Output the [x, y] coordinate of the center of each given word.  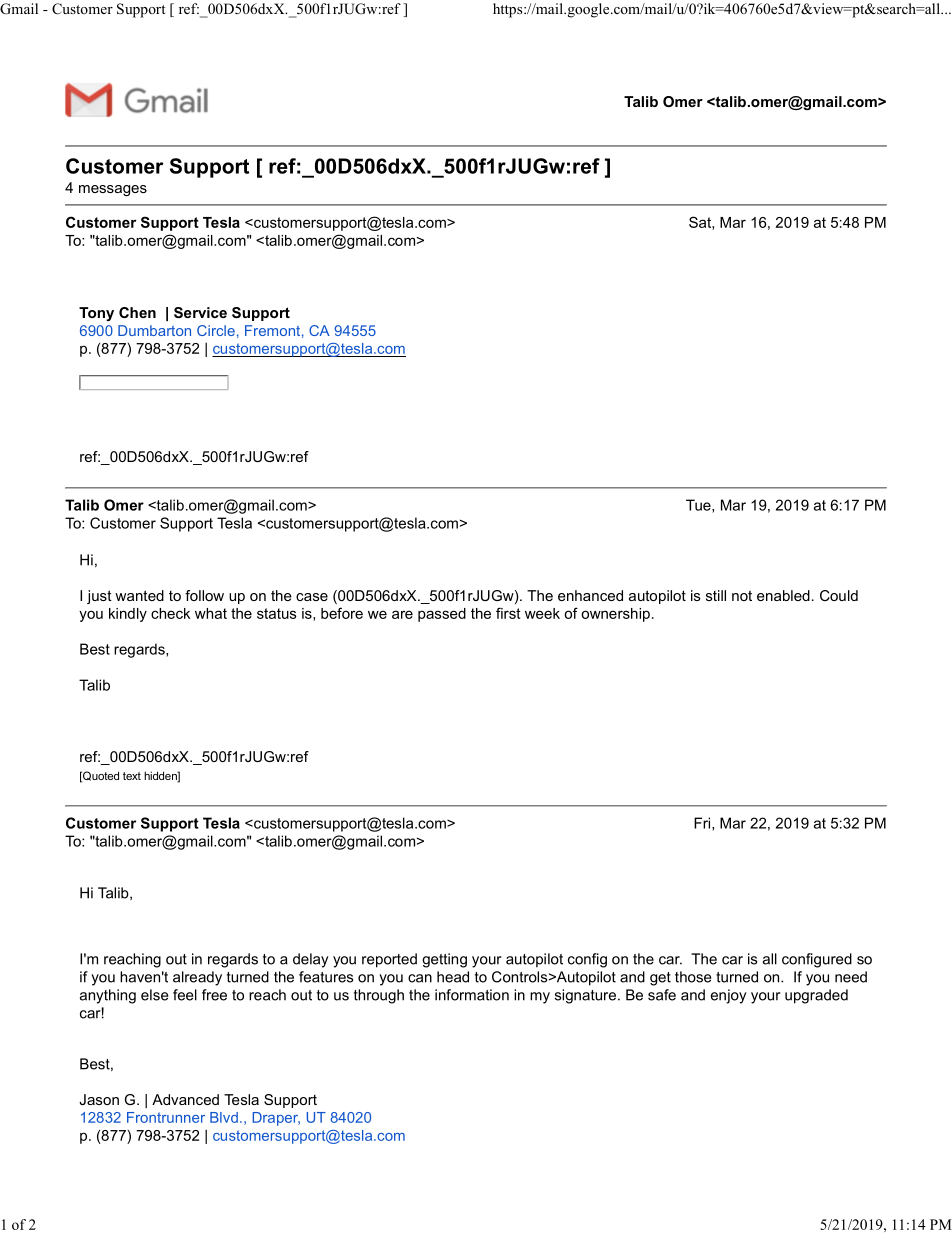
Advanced [185, 1099]
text [132, 776]
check [170, 613]
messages [113, 190]
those [693, 977]
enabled [783, 595]
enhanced [590, 595]
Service [200, 312]
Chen [137, 312]
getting [444, 960]
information [472, 995]
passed [442, 615]
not [742, 595]
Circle [216, 330]
